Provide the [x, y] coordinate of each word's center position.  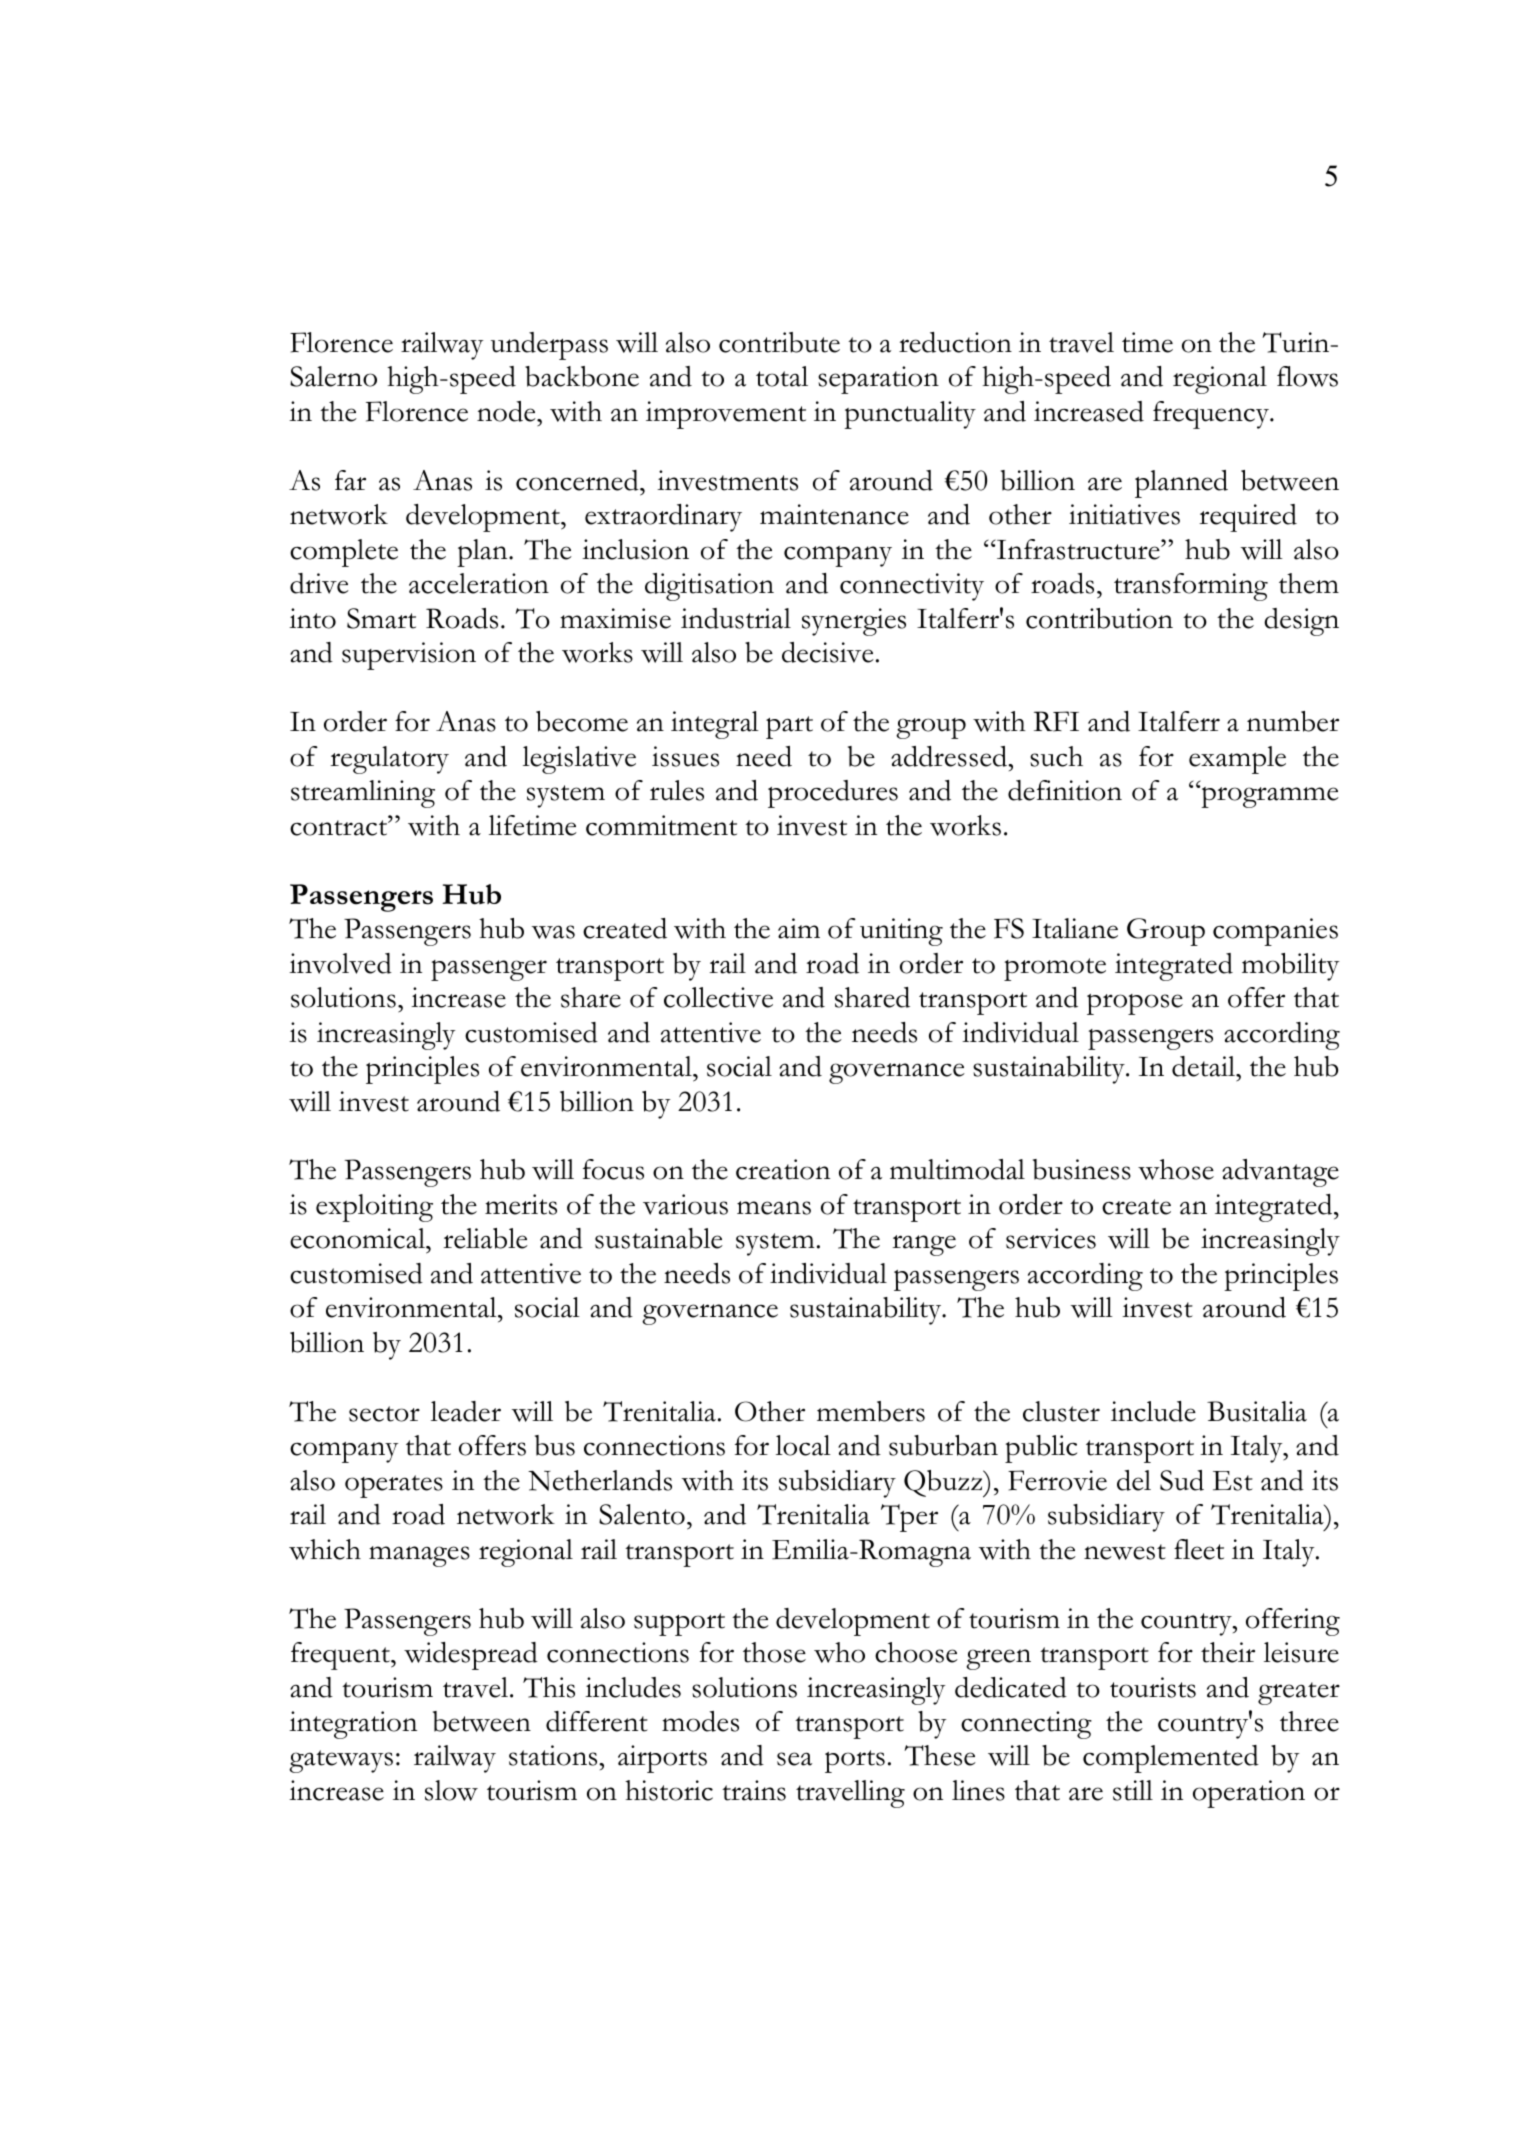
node [507, 411]
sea [794, 1759]
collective [718, 997]
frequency [1212, 415]
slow [451, 1790]
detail [1205, 1066]
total [782, 376]
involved [340, 963]
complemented [1171, 1759]
